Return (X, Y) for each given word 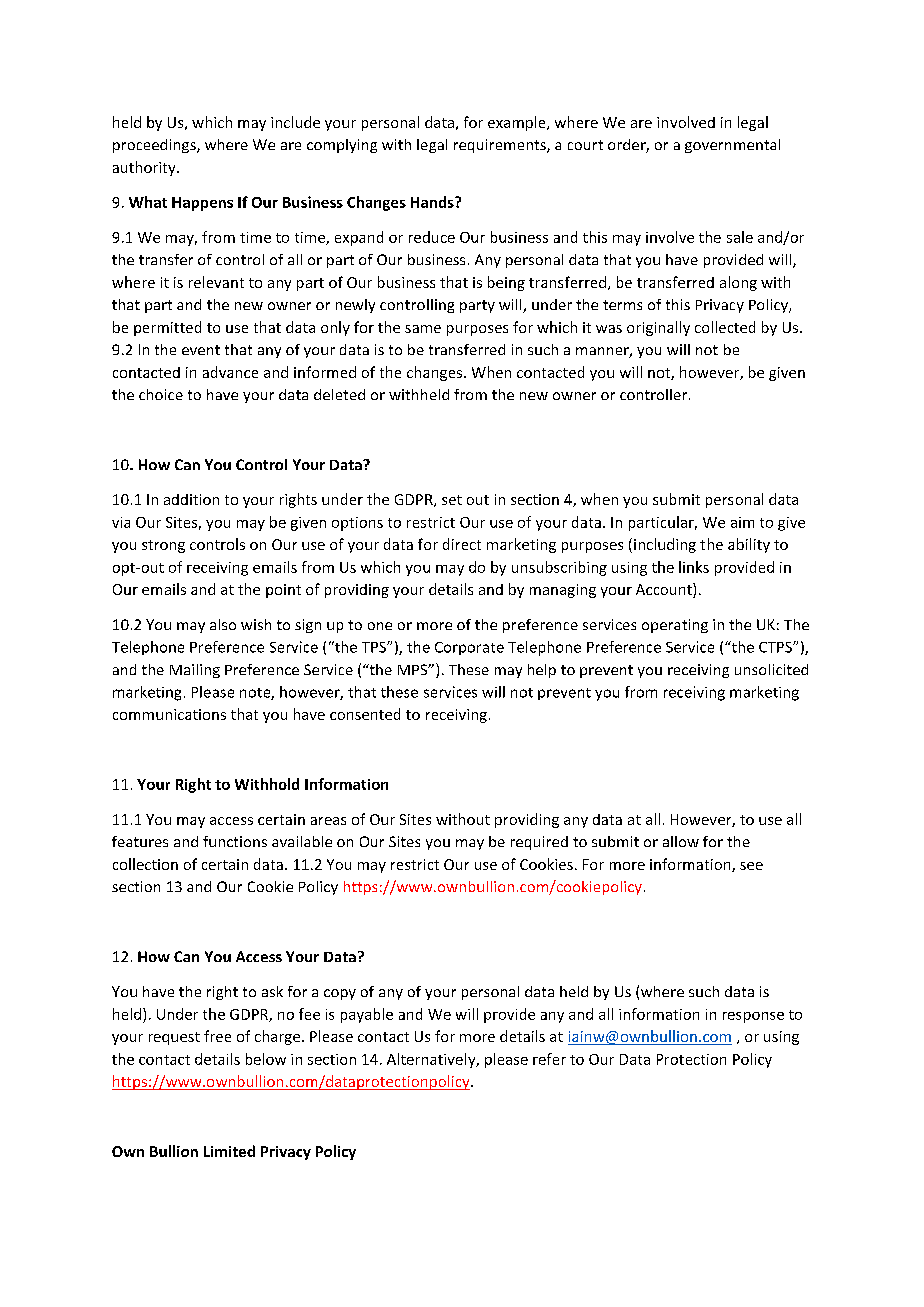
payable (367, 1015)
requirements (501, 146)
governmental (732, 146)
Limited (229, 1151)
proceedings (155, 146)
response (753, 1017)
